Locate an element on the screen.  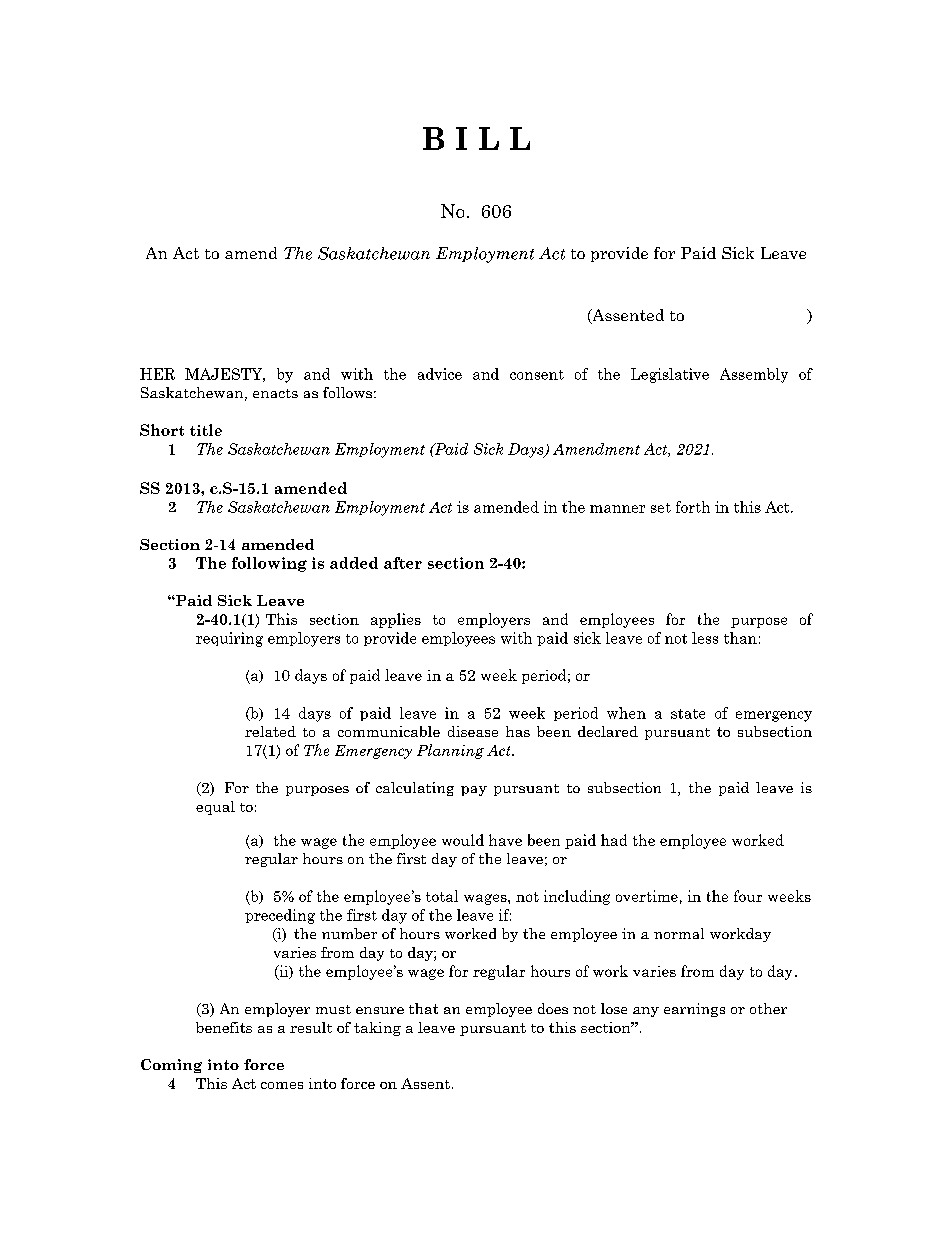
earnings is located at coordinates (694, 1010).
